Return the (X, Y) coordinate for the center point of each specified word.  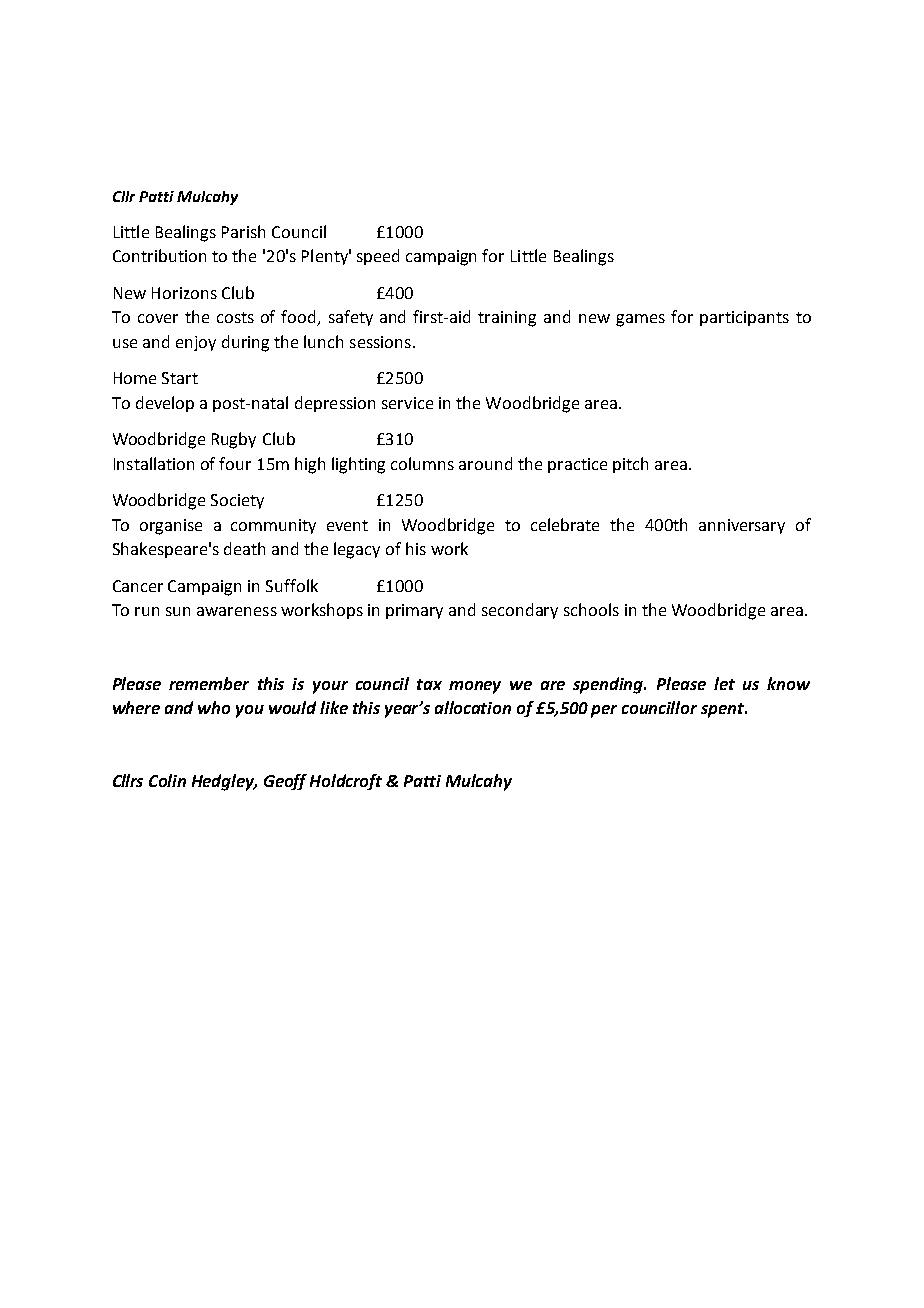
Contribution (159, 255)
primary (414, 611)
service (407, 403)
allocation (473, 707)
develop (165, 404)
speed (378, 257)
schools (591, 609)
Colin (167, 780)
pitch (630, 465)
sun (178, 611)
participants (744, 318)
